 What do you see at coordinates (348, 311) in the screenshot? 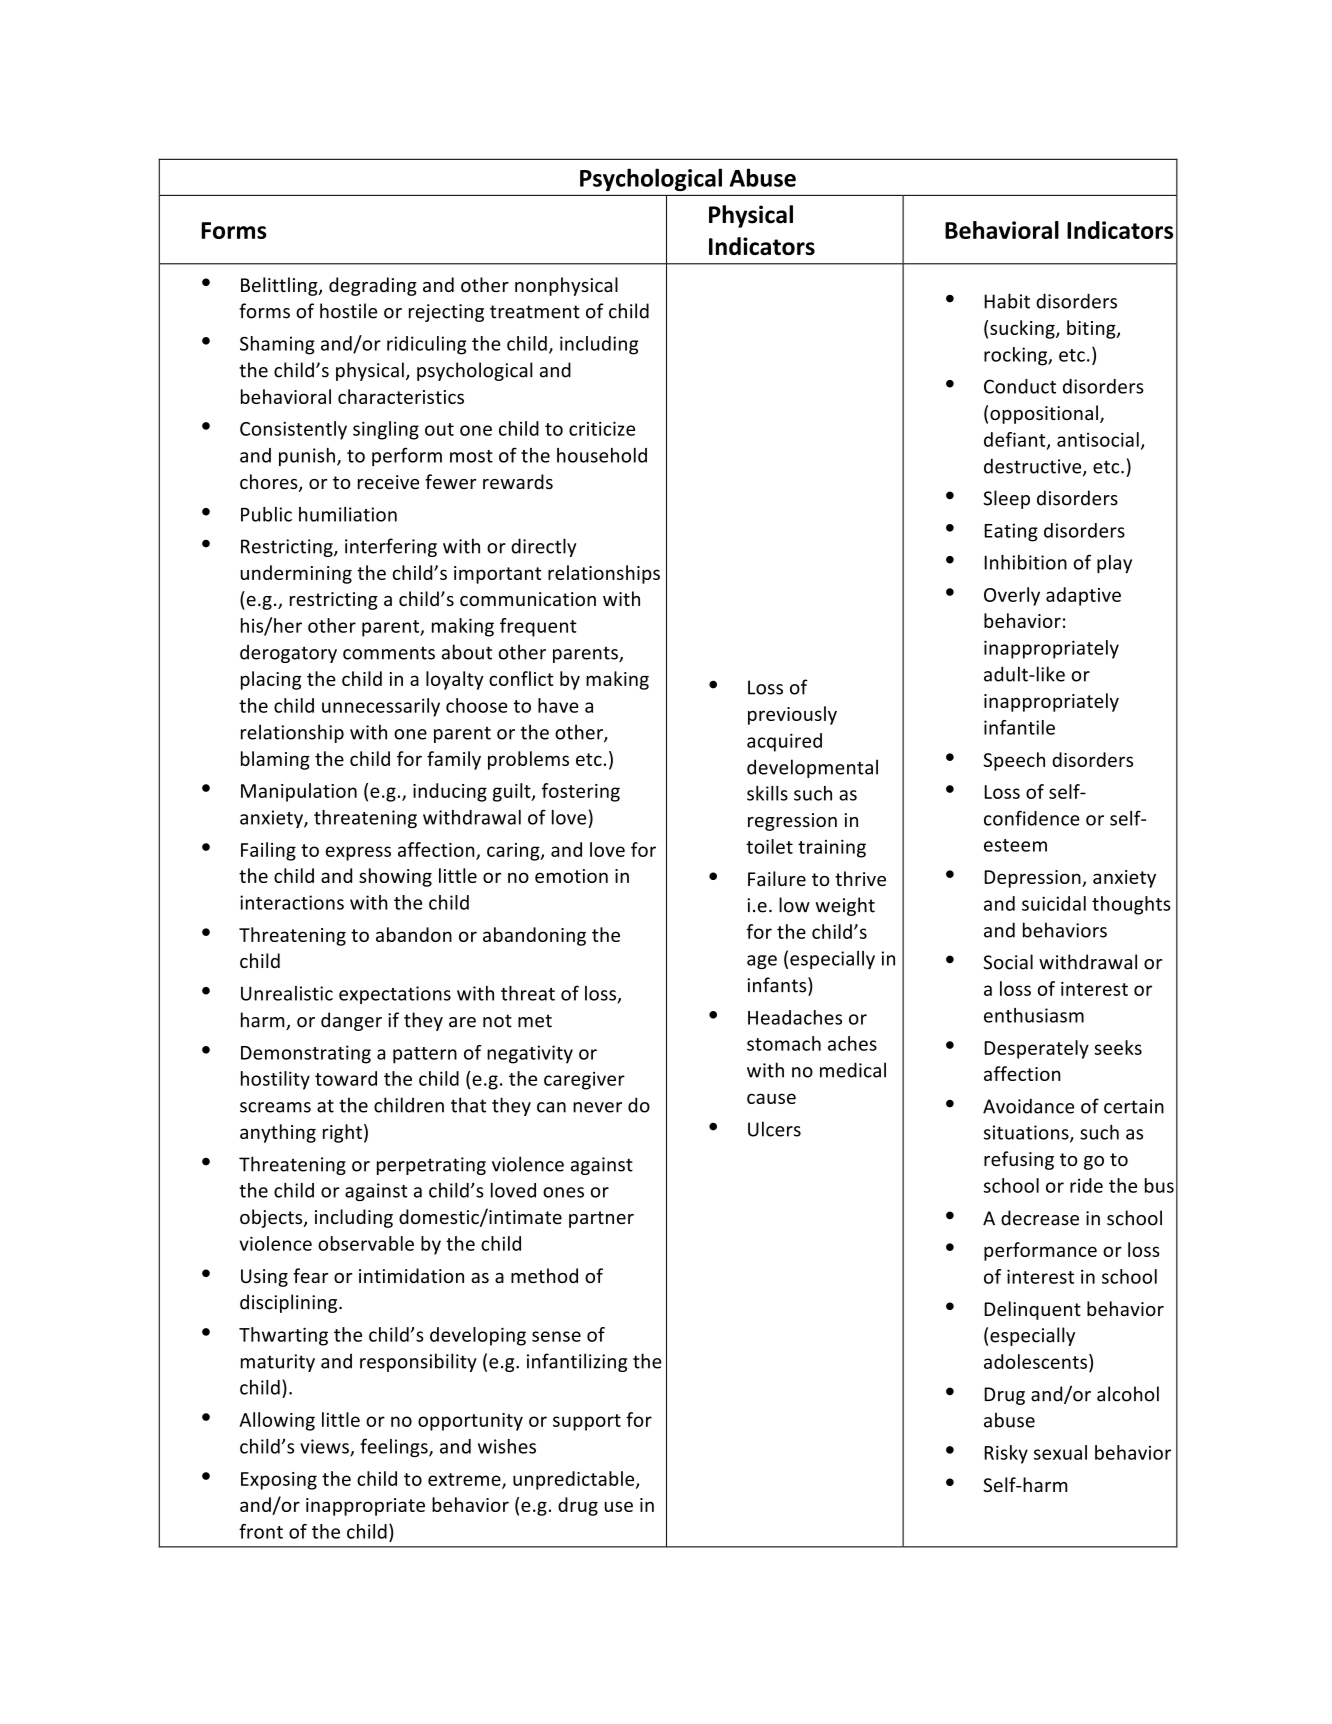
I see `hostile` at bounding box center [348, 311].
